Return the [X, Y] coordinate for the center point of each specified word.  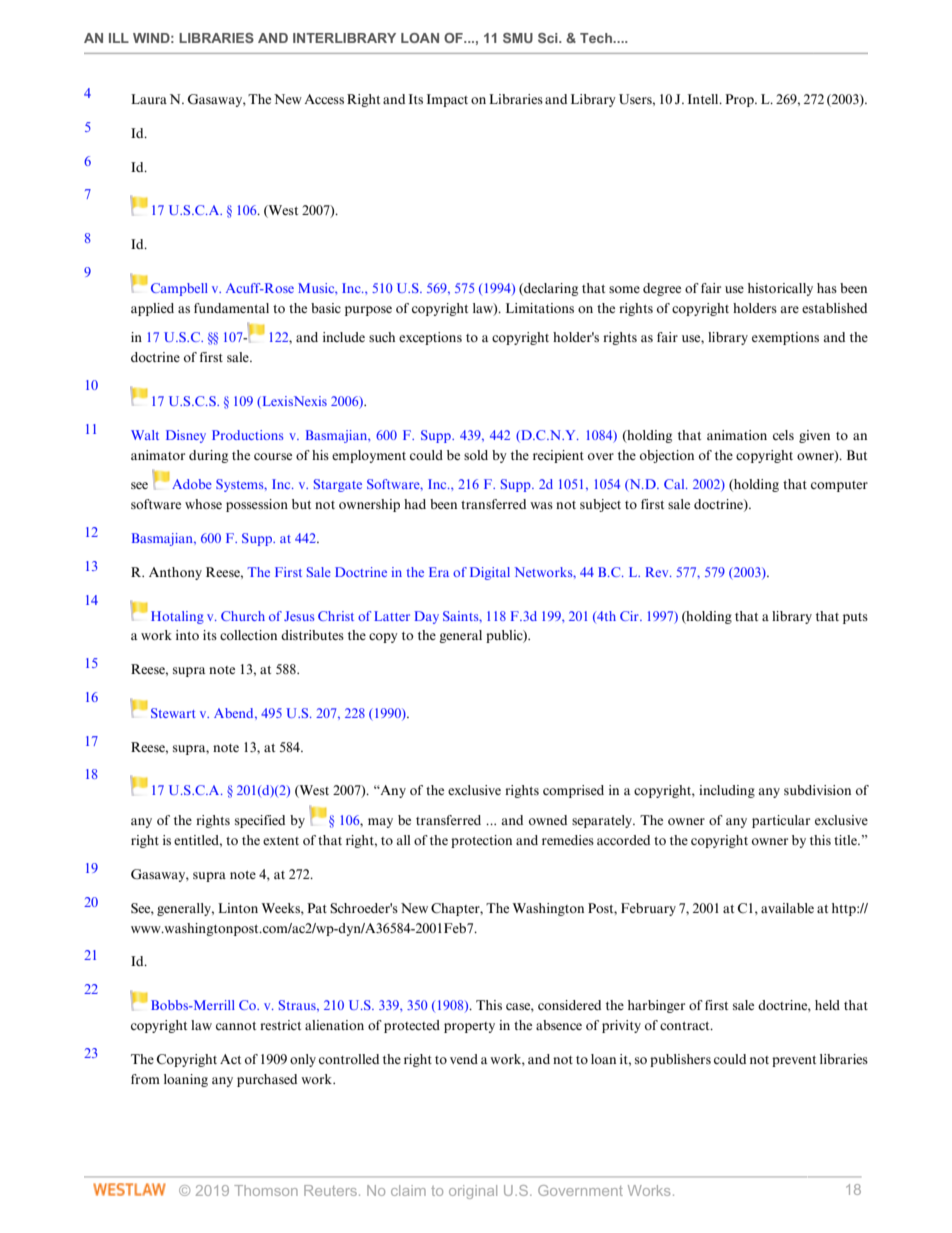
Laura [149, 99]
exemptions [785, 338]
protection [481, 841]
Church [243, 616]
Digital [490, 573]
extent [281, 841]
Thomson [266, 1190]
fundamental [231, 308]
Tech [597, 38]
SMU [518, 38]
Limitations [540, 308]
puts [855, 618]
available [787, 908]
